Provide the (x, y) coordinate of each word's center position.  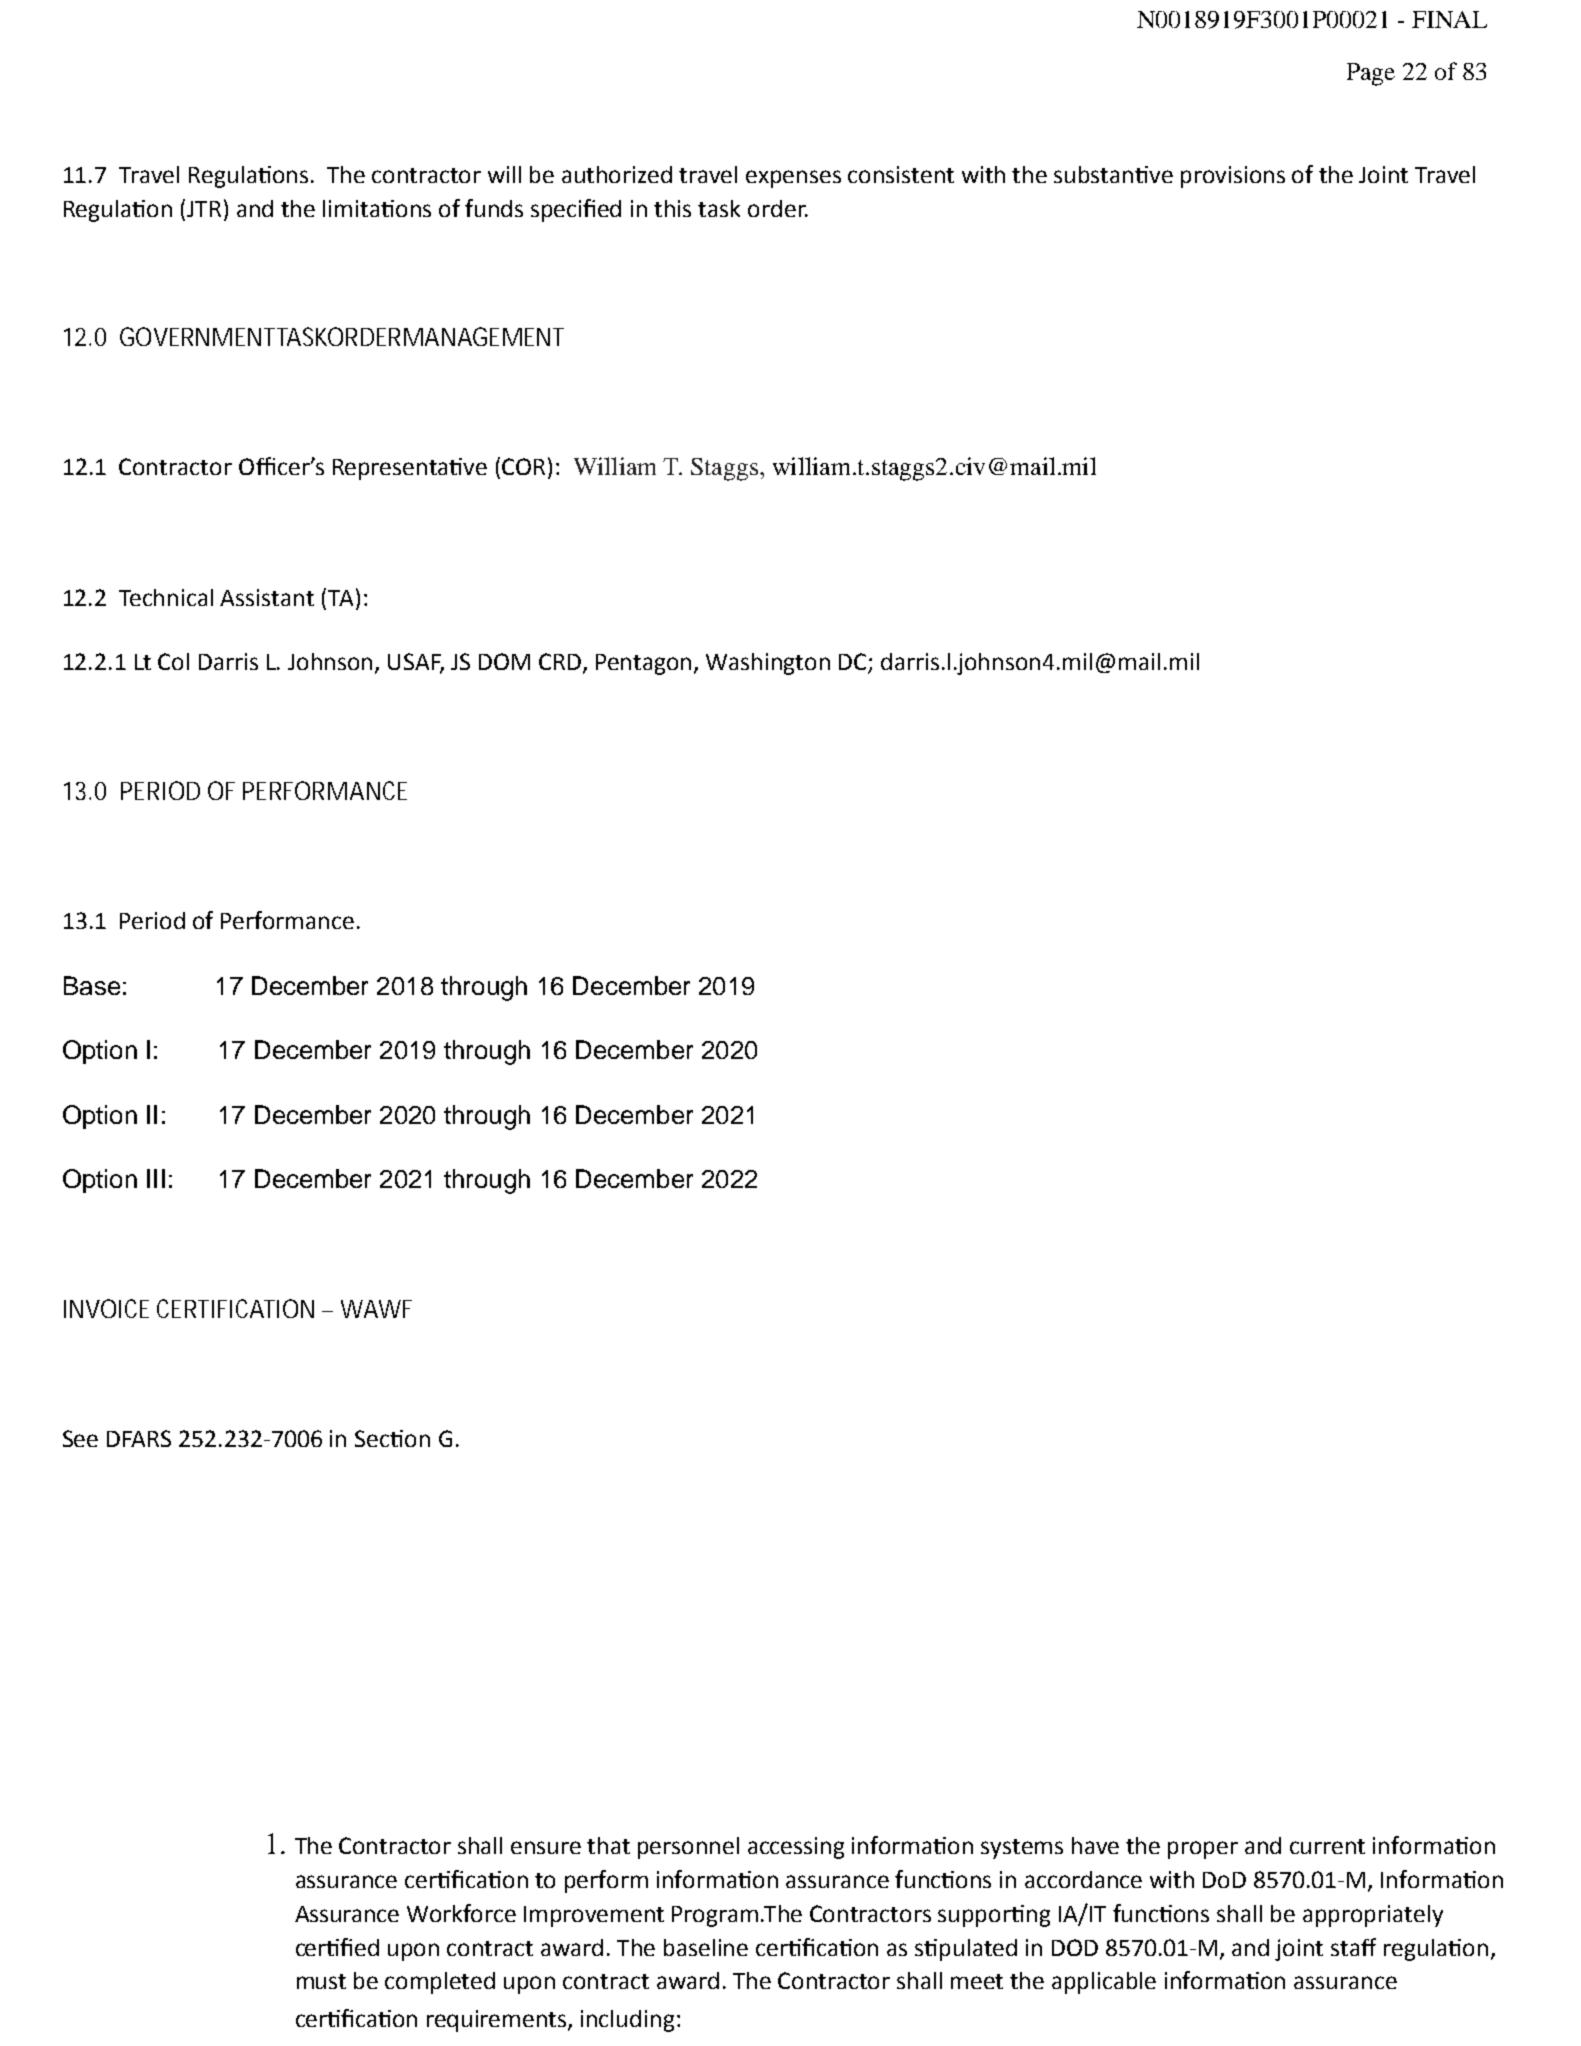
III (156, 1178)
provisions (1233, 177)
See (80, 1438)
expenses (793, 179)
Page (1371, 74)
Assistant (267, 597)
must (321, 1981)
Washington (768, 664)
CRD (560, 661)
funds (494, 208)
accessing (796, 1848)
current (1327, 1846)
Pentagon (645, 664)
